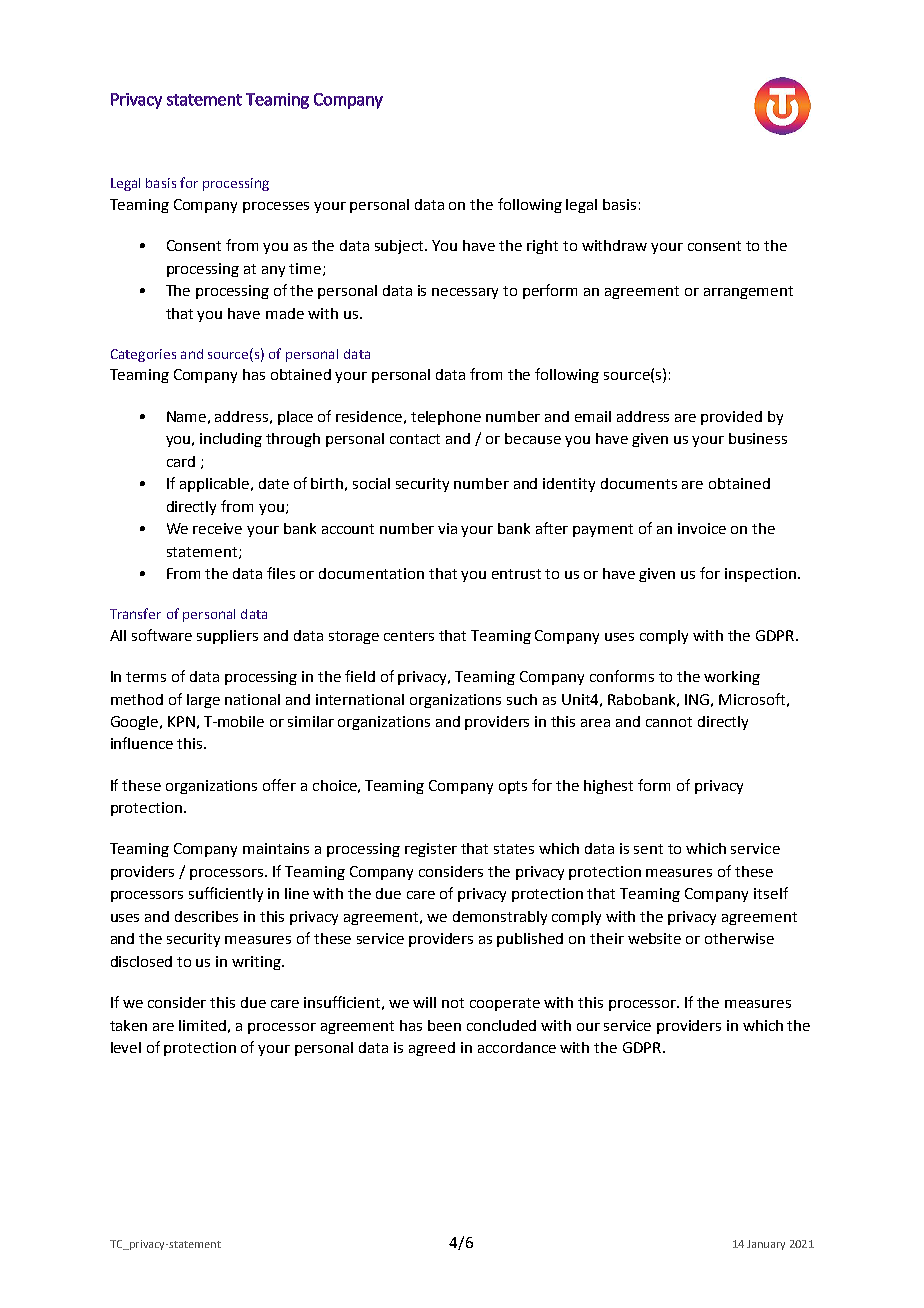  Describe the element at coordinates (432, 1049) in the screenshot. I see `agreed` at that location.
